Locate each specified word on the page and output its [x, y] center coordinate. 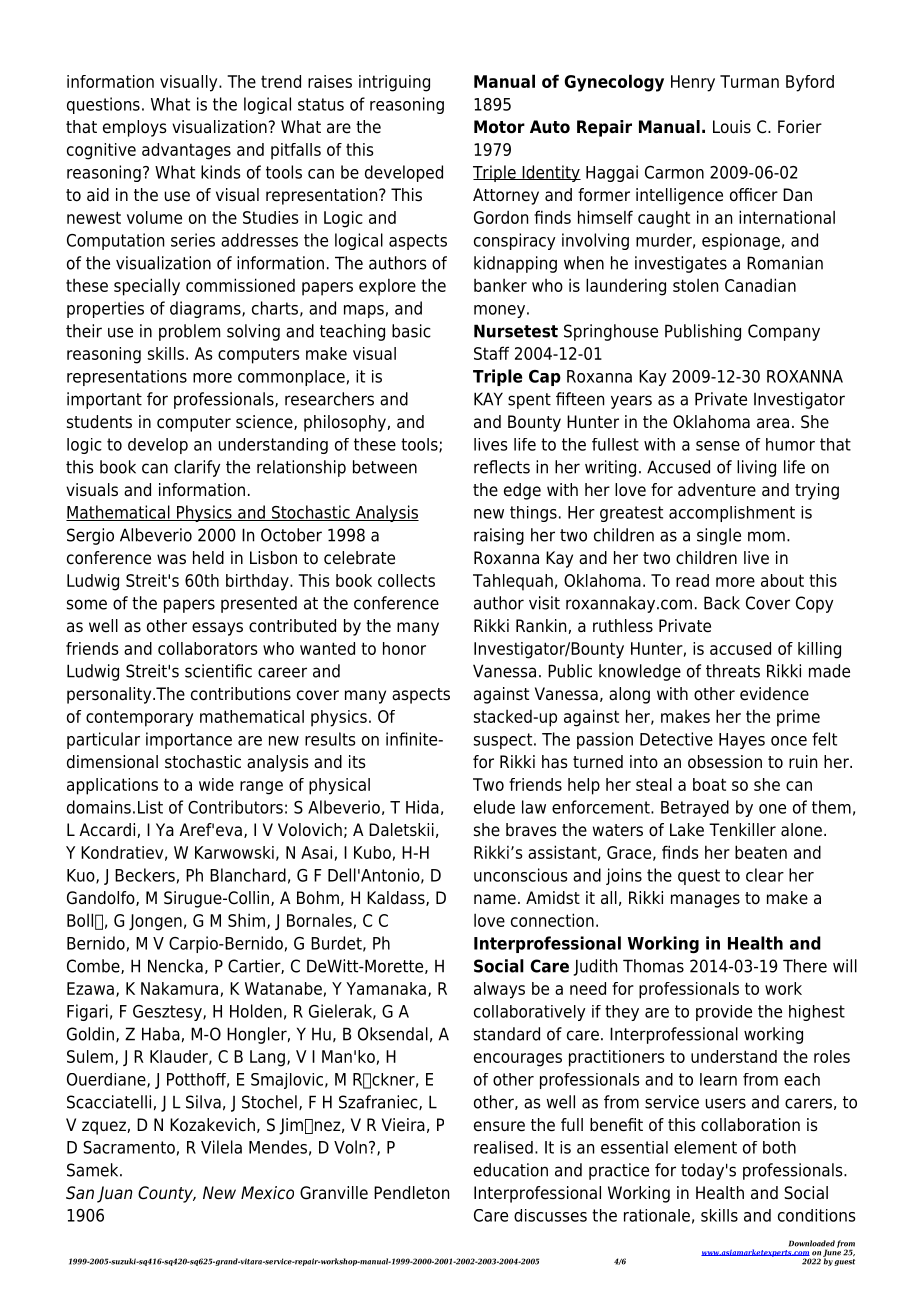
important [104, 400]
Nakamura [179, 988]
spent [529, 401]
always [499, 990]
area [773, 423]
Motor [499, 127]
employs [135, 128]
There [805, 966]
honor [404, 648]
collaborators [207, 648]
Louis [732, 127]
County [166, 1194]
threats [733, 671]
